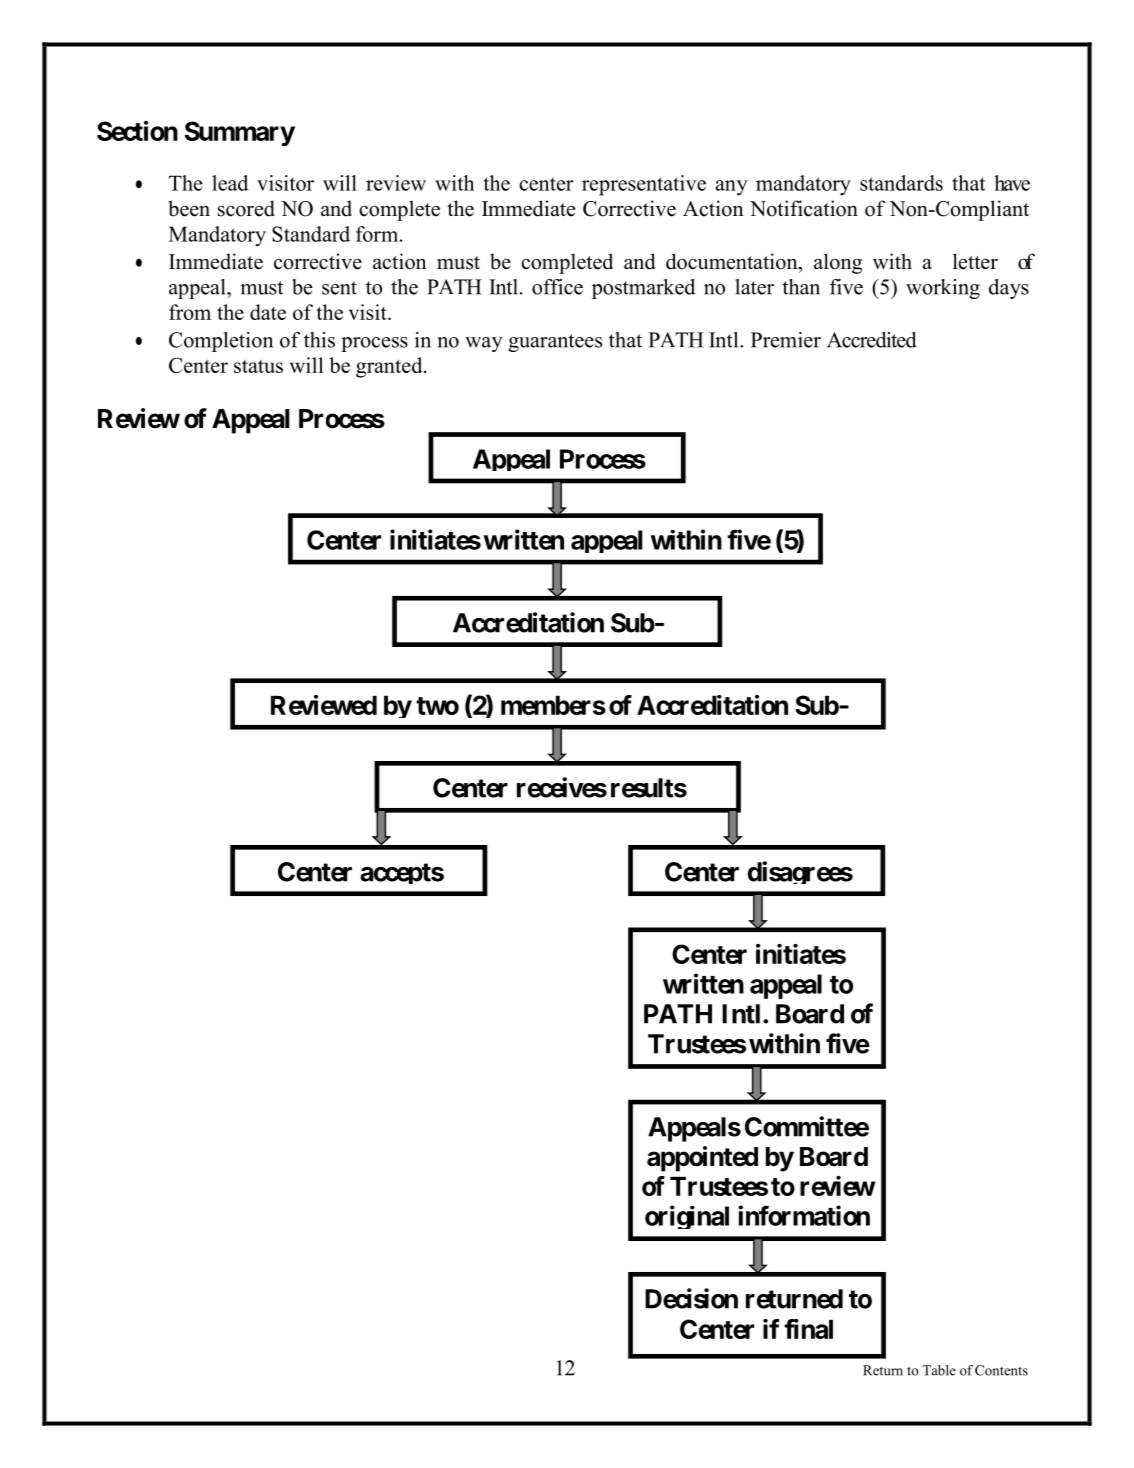 This screenshot has height=1468, width=1134. What do you see at coordinates (691, 1298) in the screenshot?
I see `Decision` at bounding box center [691, 1298].
